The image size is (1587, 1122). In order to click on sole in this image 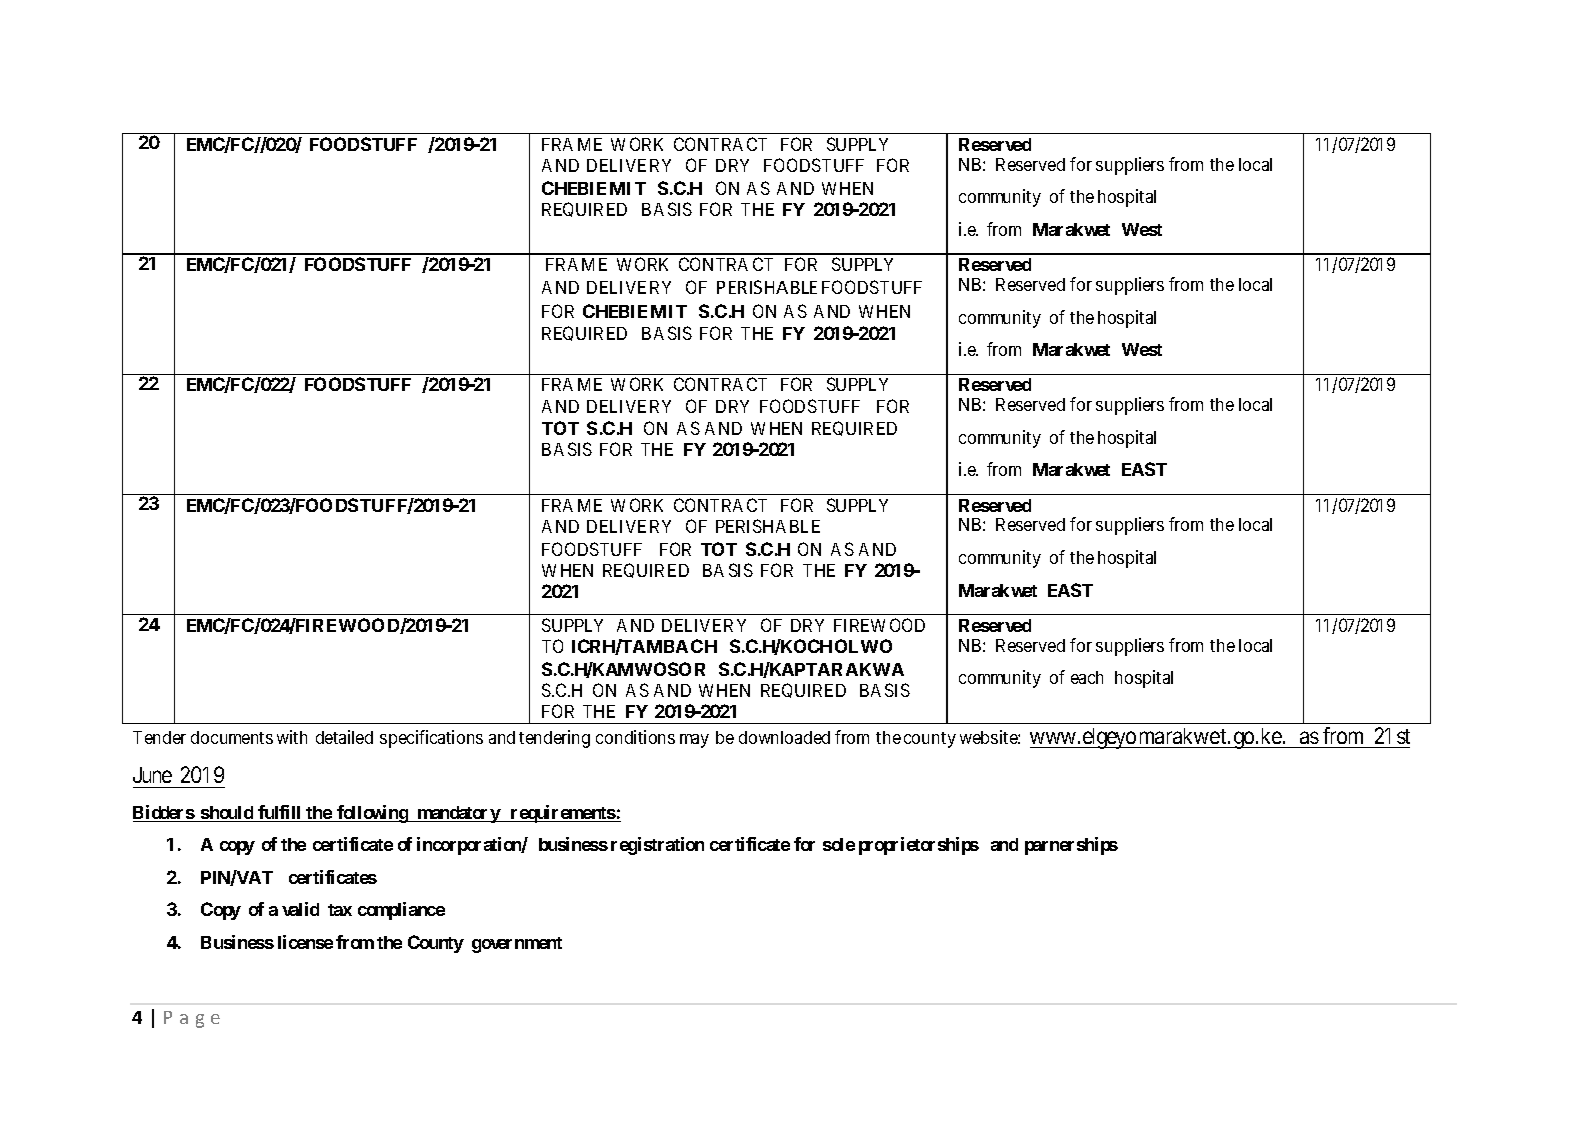, I will do `click(839, 844)`.
